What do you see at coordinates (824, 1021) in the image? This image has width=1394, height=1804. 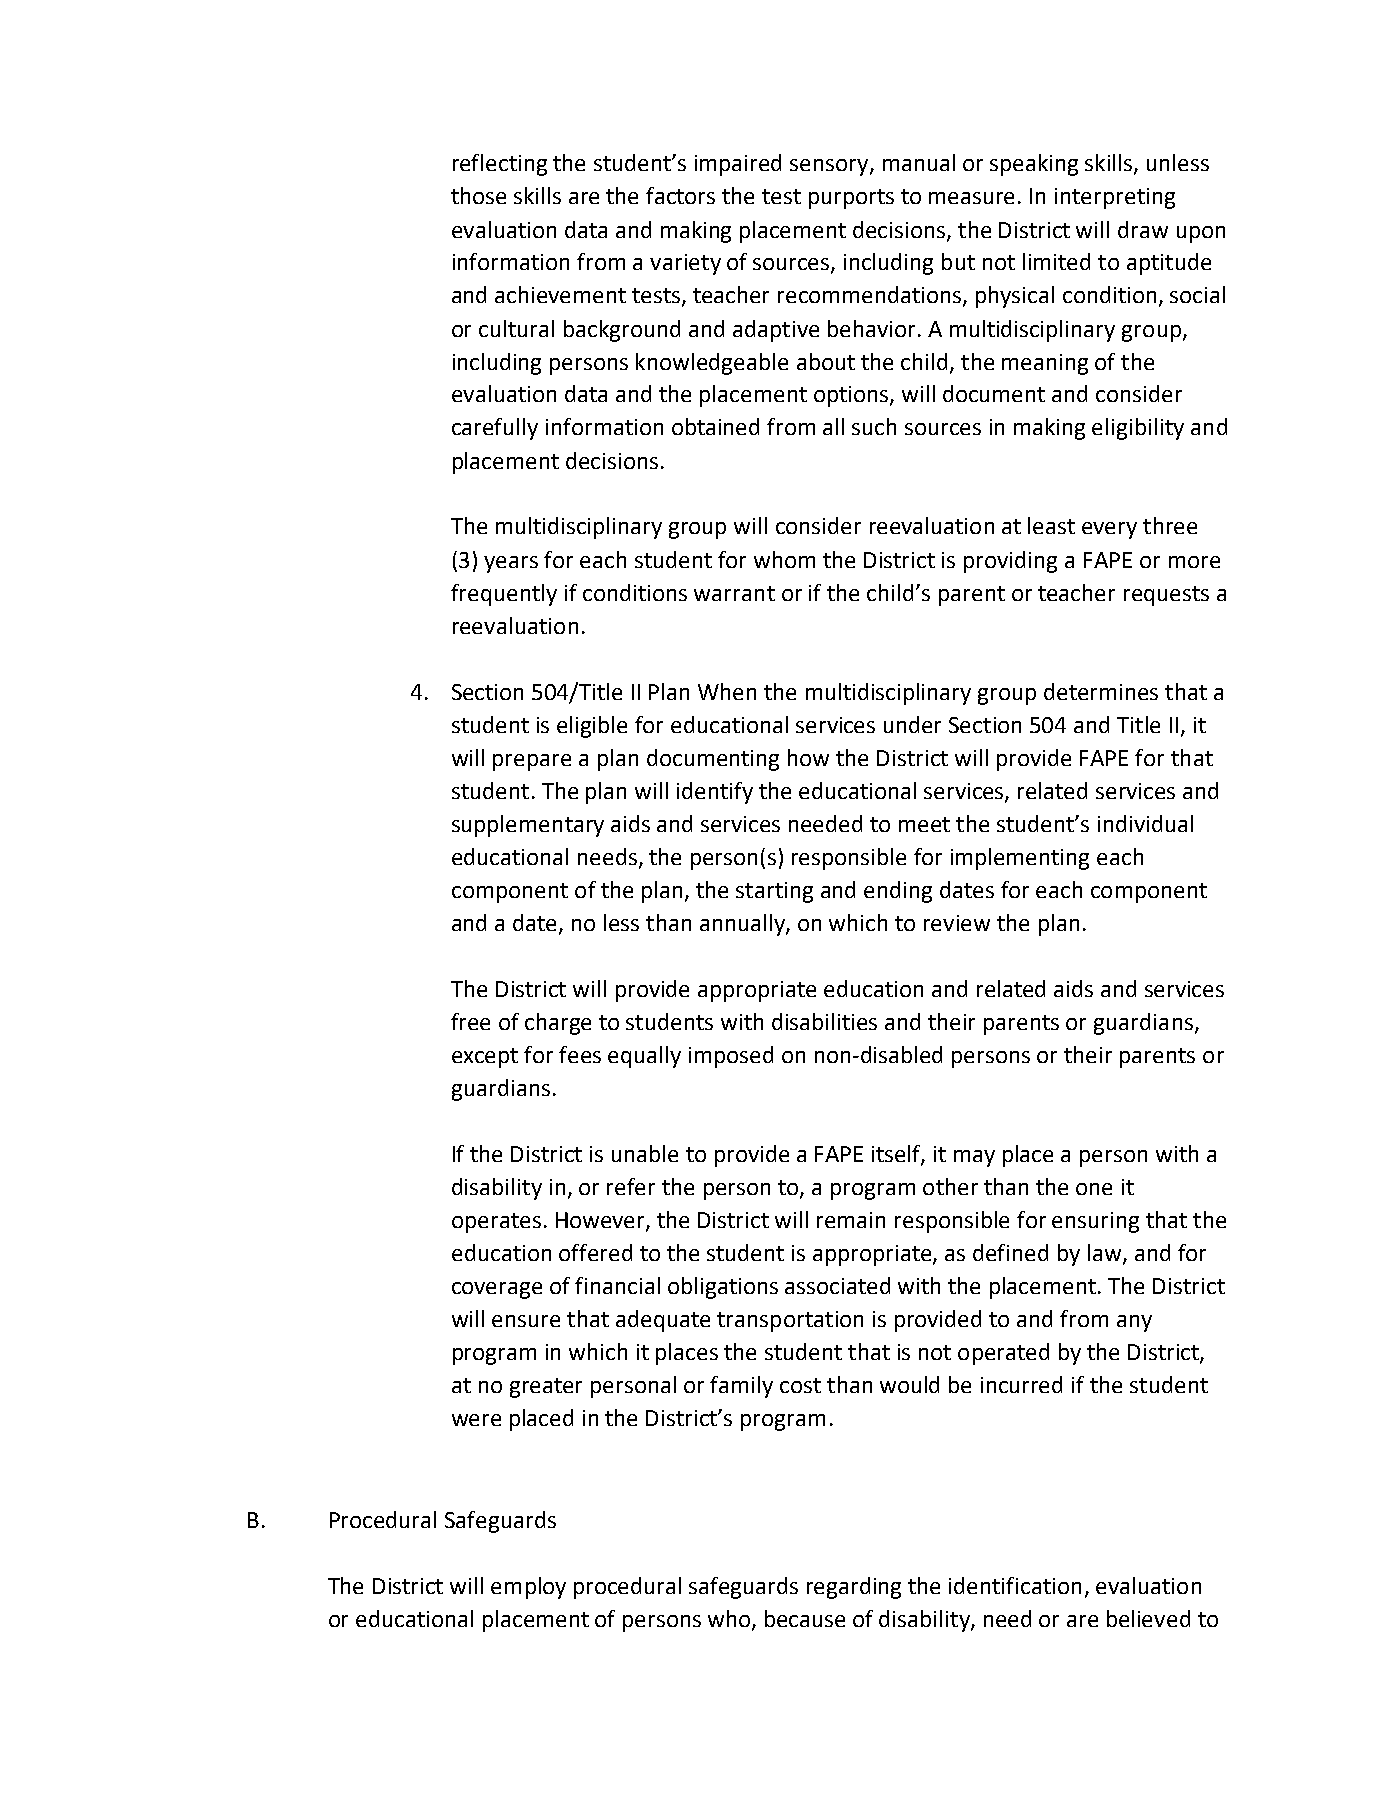 I see `disabilities` at bounding box center [824, 1021].
